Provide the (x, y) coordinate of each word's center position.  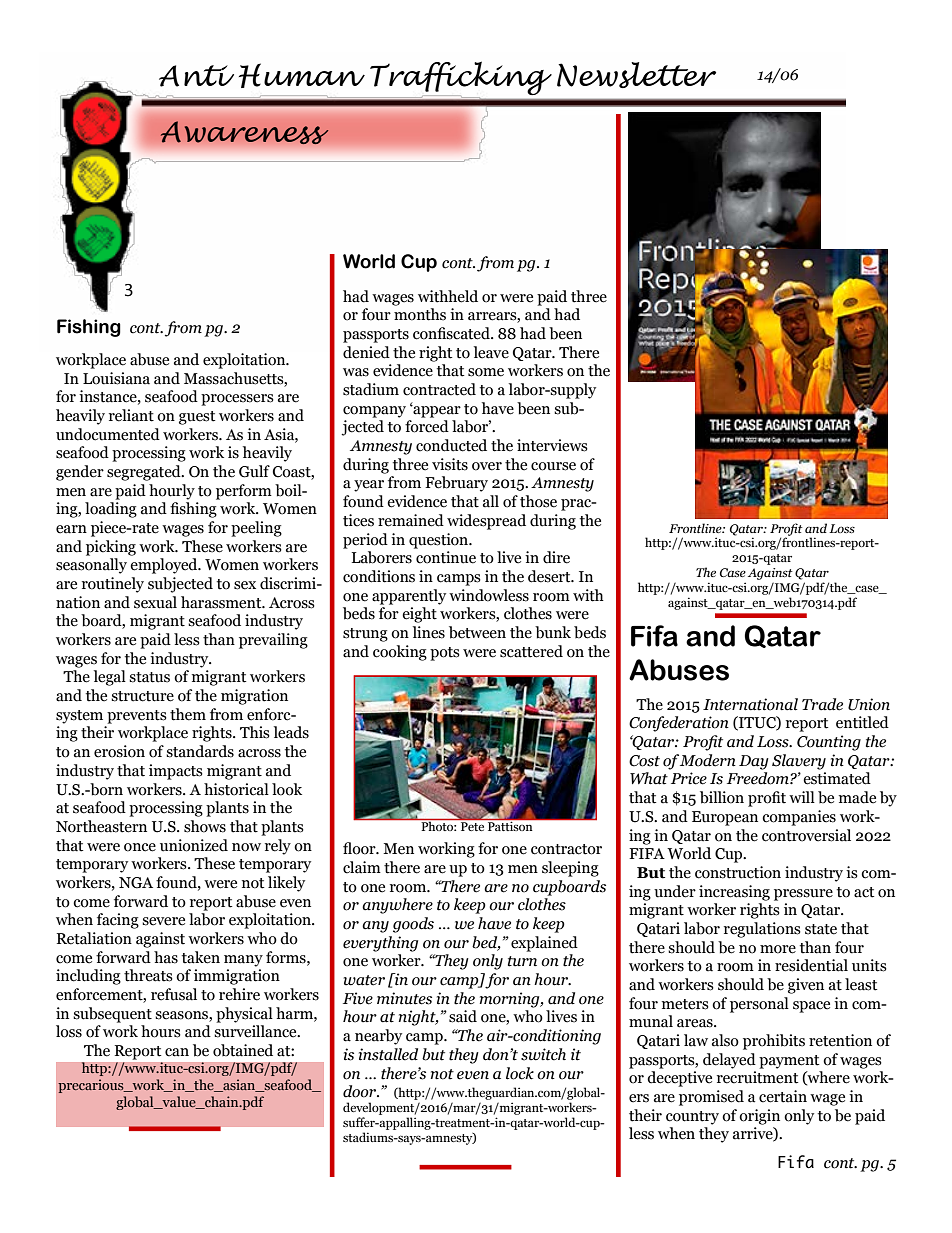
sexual (155, 602)
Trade (822, 704)
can (177, 1052)
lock (520, 1073)
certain (783, 1096)
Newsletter (636, 75)
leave (491, 352)
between (477, 632)
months (420, 314)
